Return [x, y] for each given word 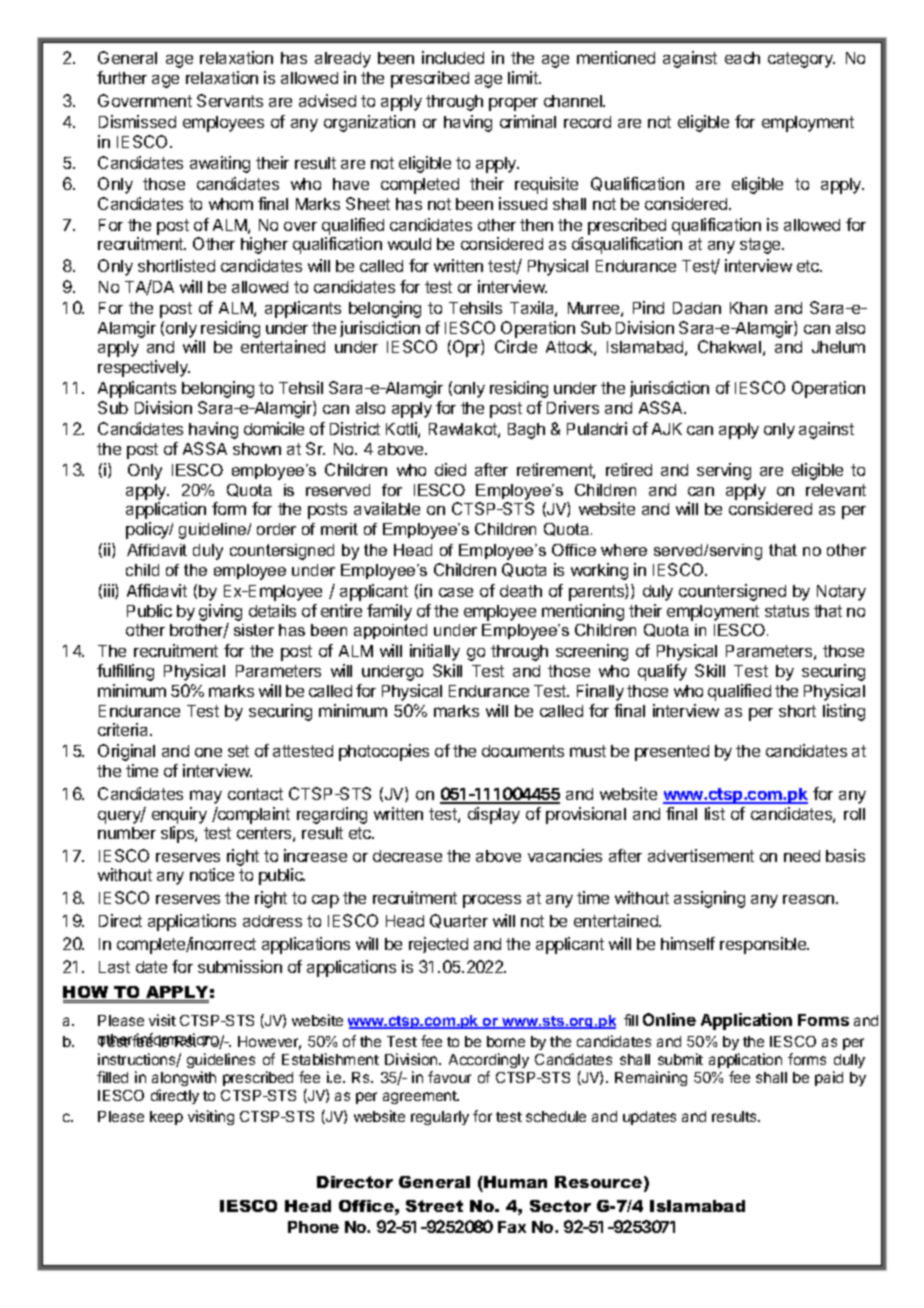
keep [166, 1118]
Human [515, 1182]
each [742, 58]
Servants [230, 100]
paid [829, 1078]
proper [513, 104]
